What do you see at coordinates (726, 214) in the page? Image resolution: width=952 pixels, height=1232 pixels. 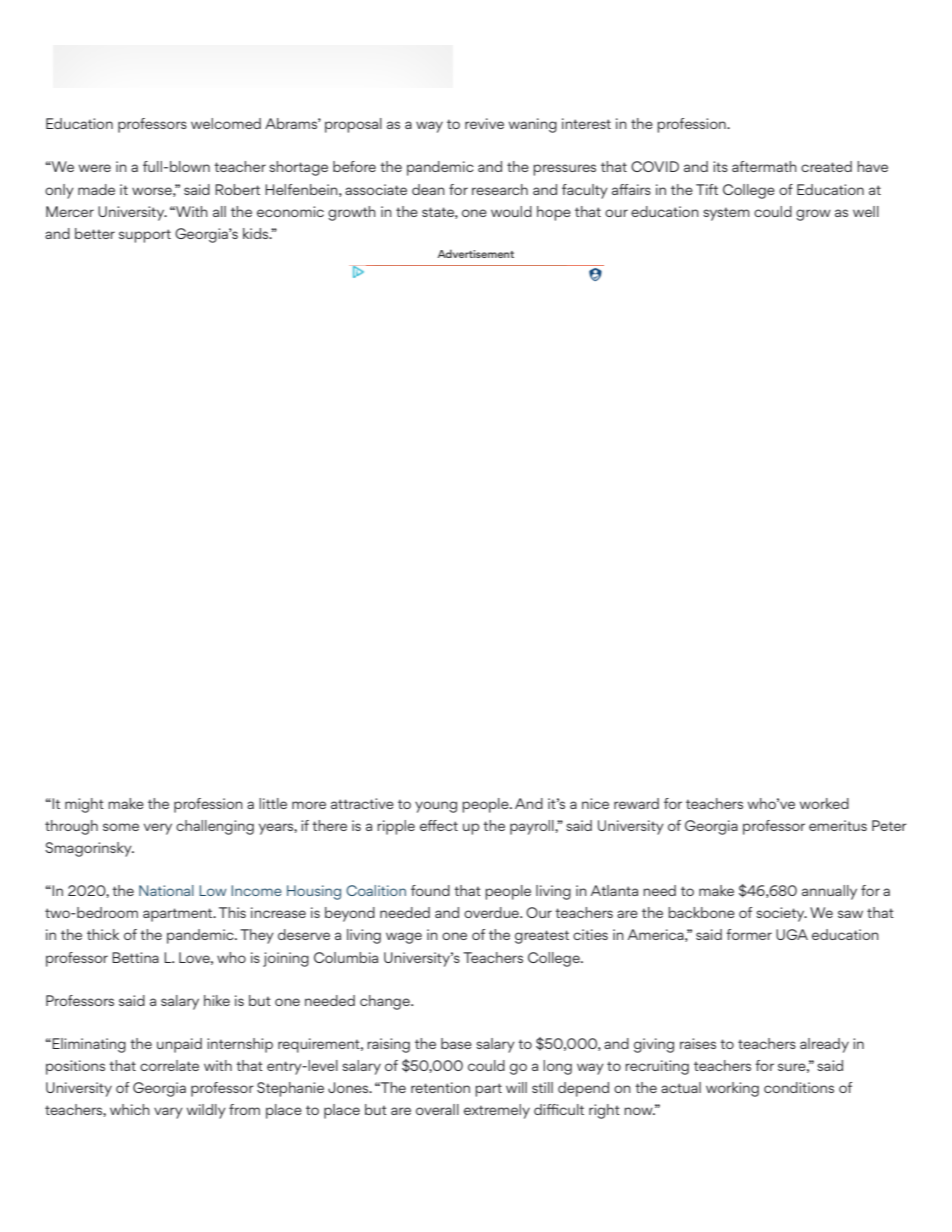 I see `system` at bounding box center [726, 214].
